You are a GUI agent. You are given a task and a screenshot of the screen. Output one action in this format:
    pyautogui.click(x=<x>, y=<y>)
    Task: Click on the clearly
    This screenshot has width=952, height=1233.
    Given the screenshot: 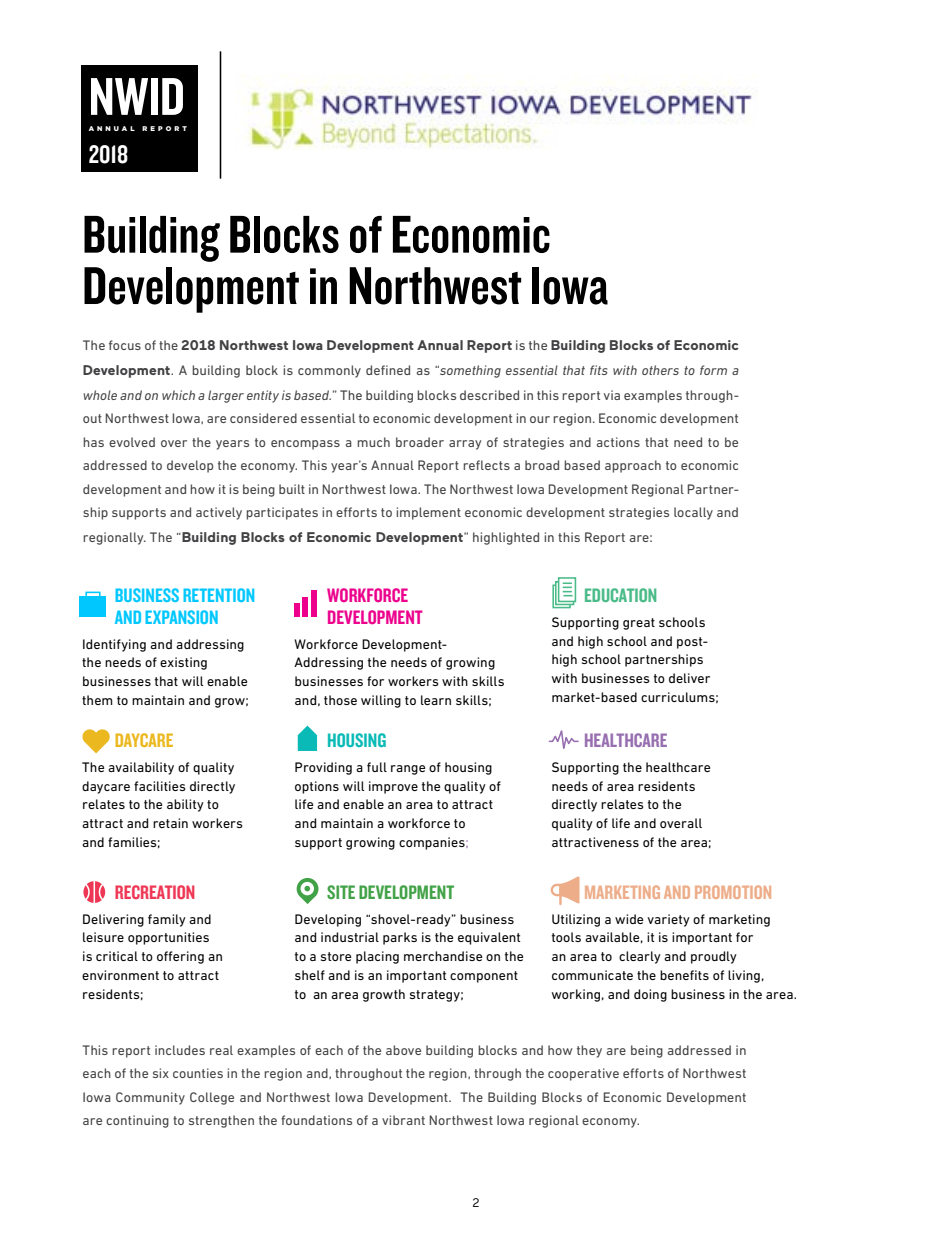 What is the action you would take?
    pyautogui.click(x=640, y=957)
